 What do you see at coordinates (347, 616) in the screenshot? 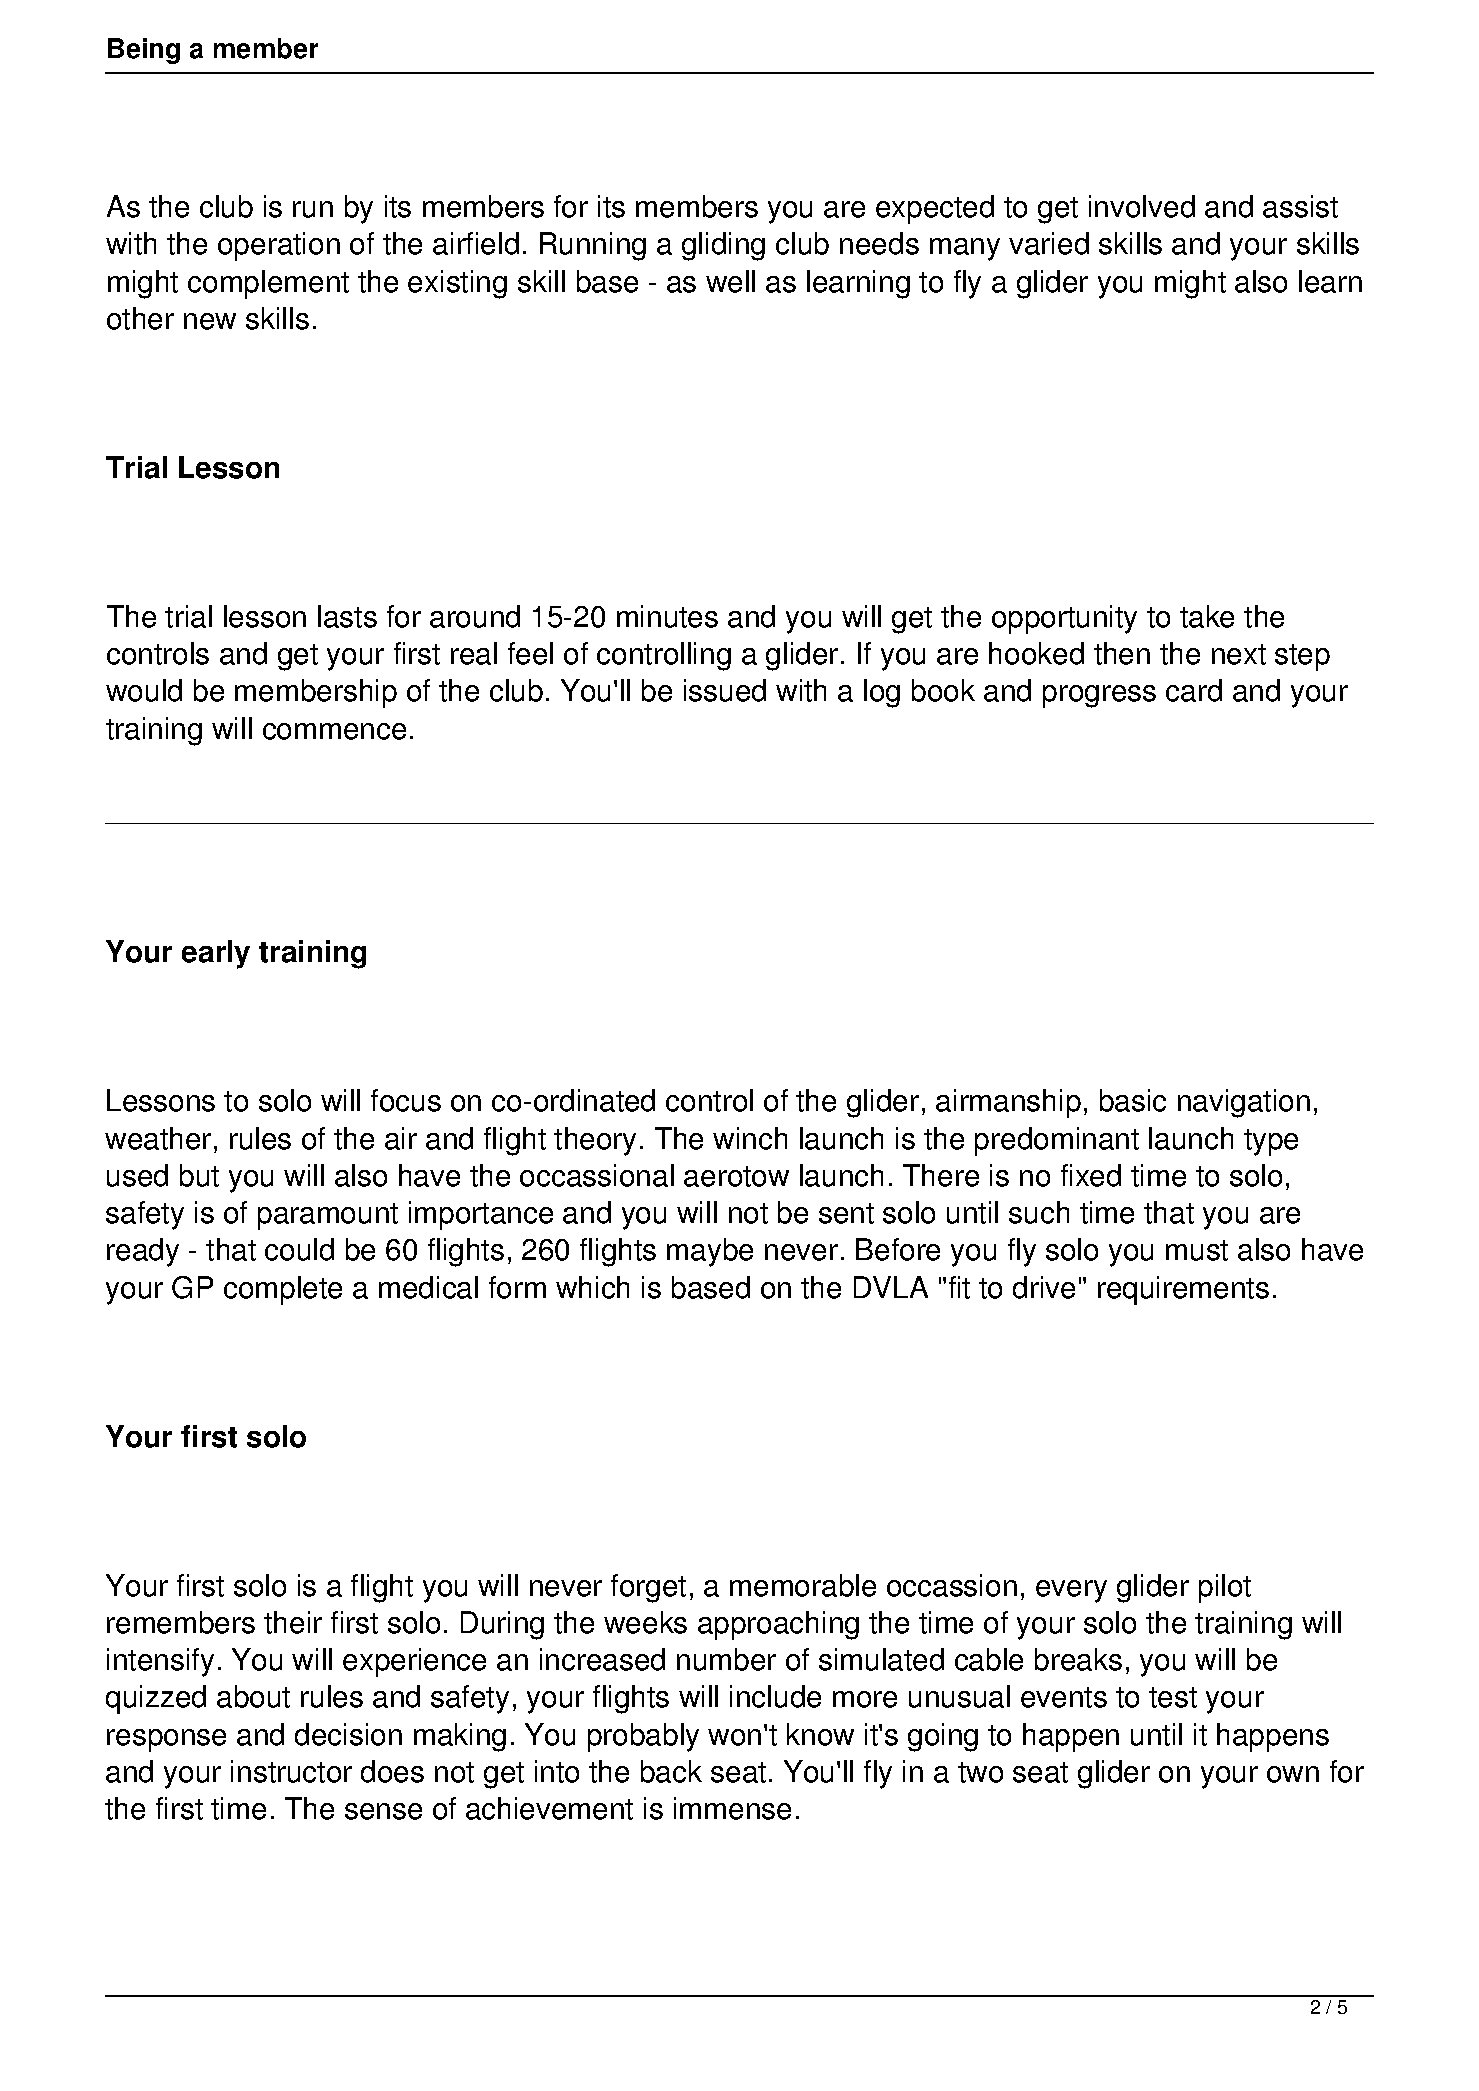
I see `lasts` at bounding box center [347, 616].
